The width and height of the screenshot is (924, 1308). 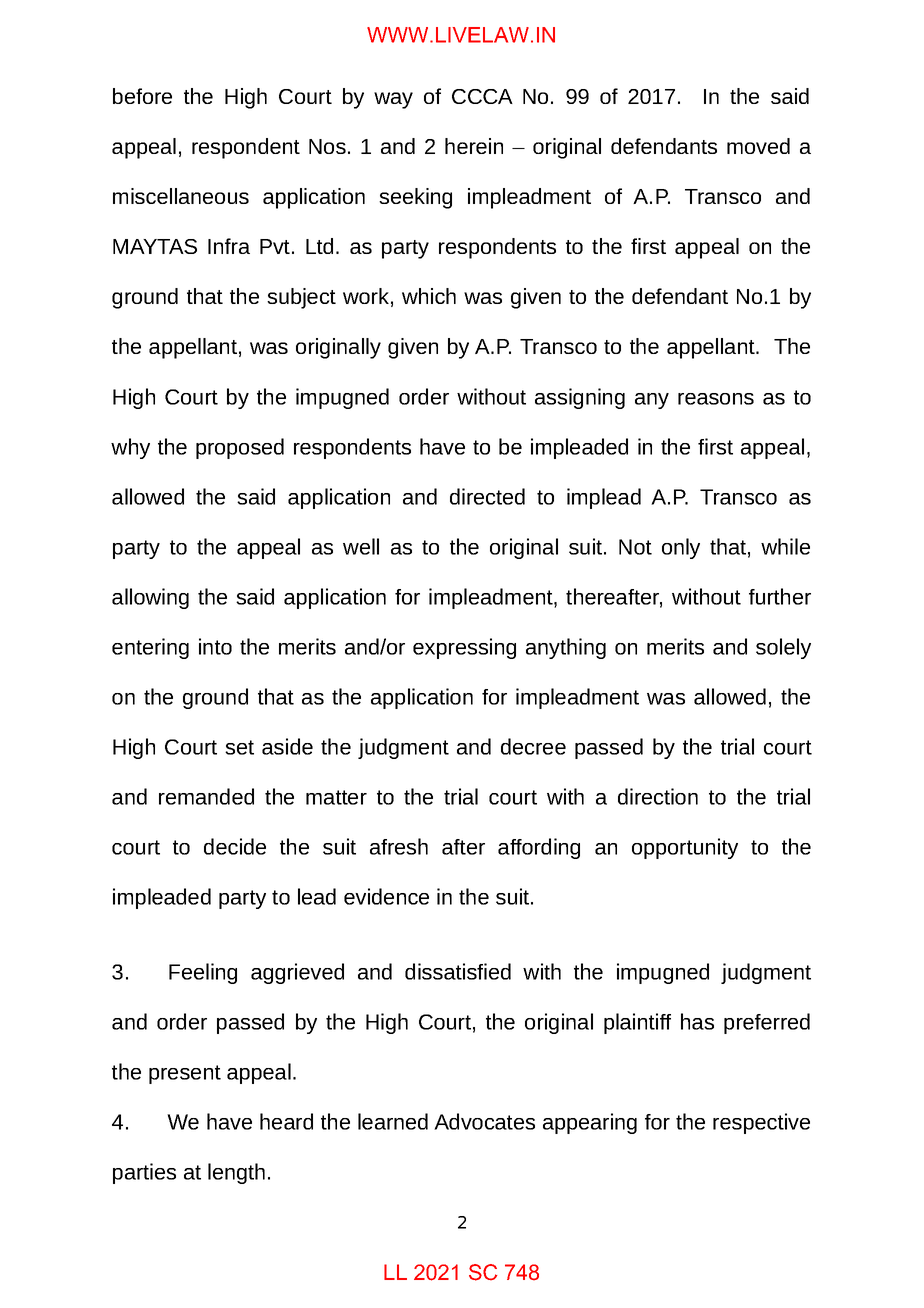 I want to click on expressing, so click(x=464, y=648).
